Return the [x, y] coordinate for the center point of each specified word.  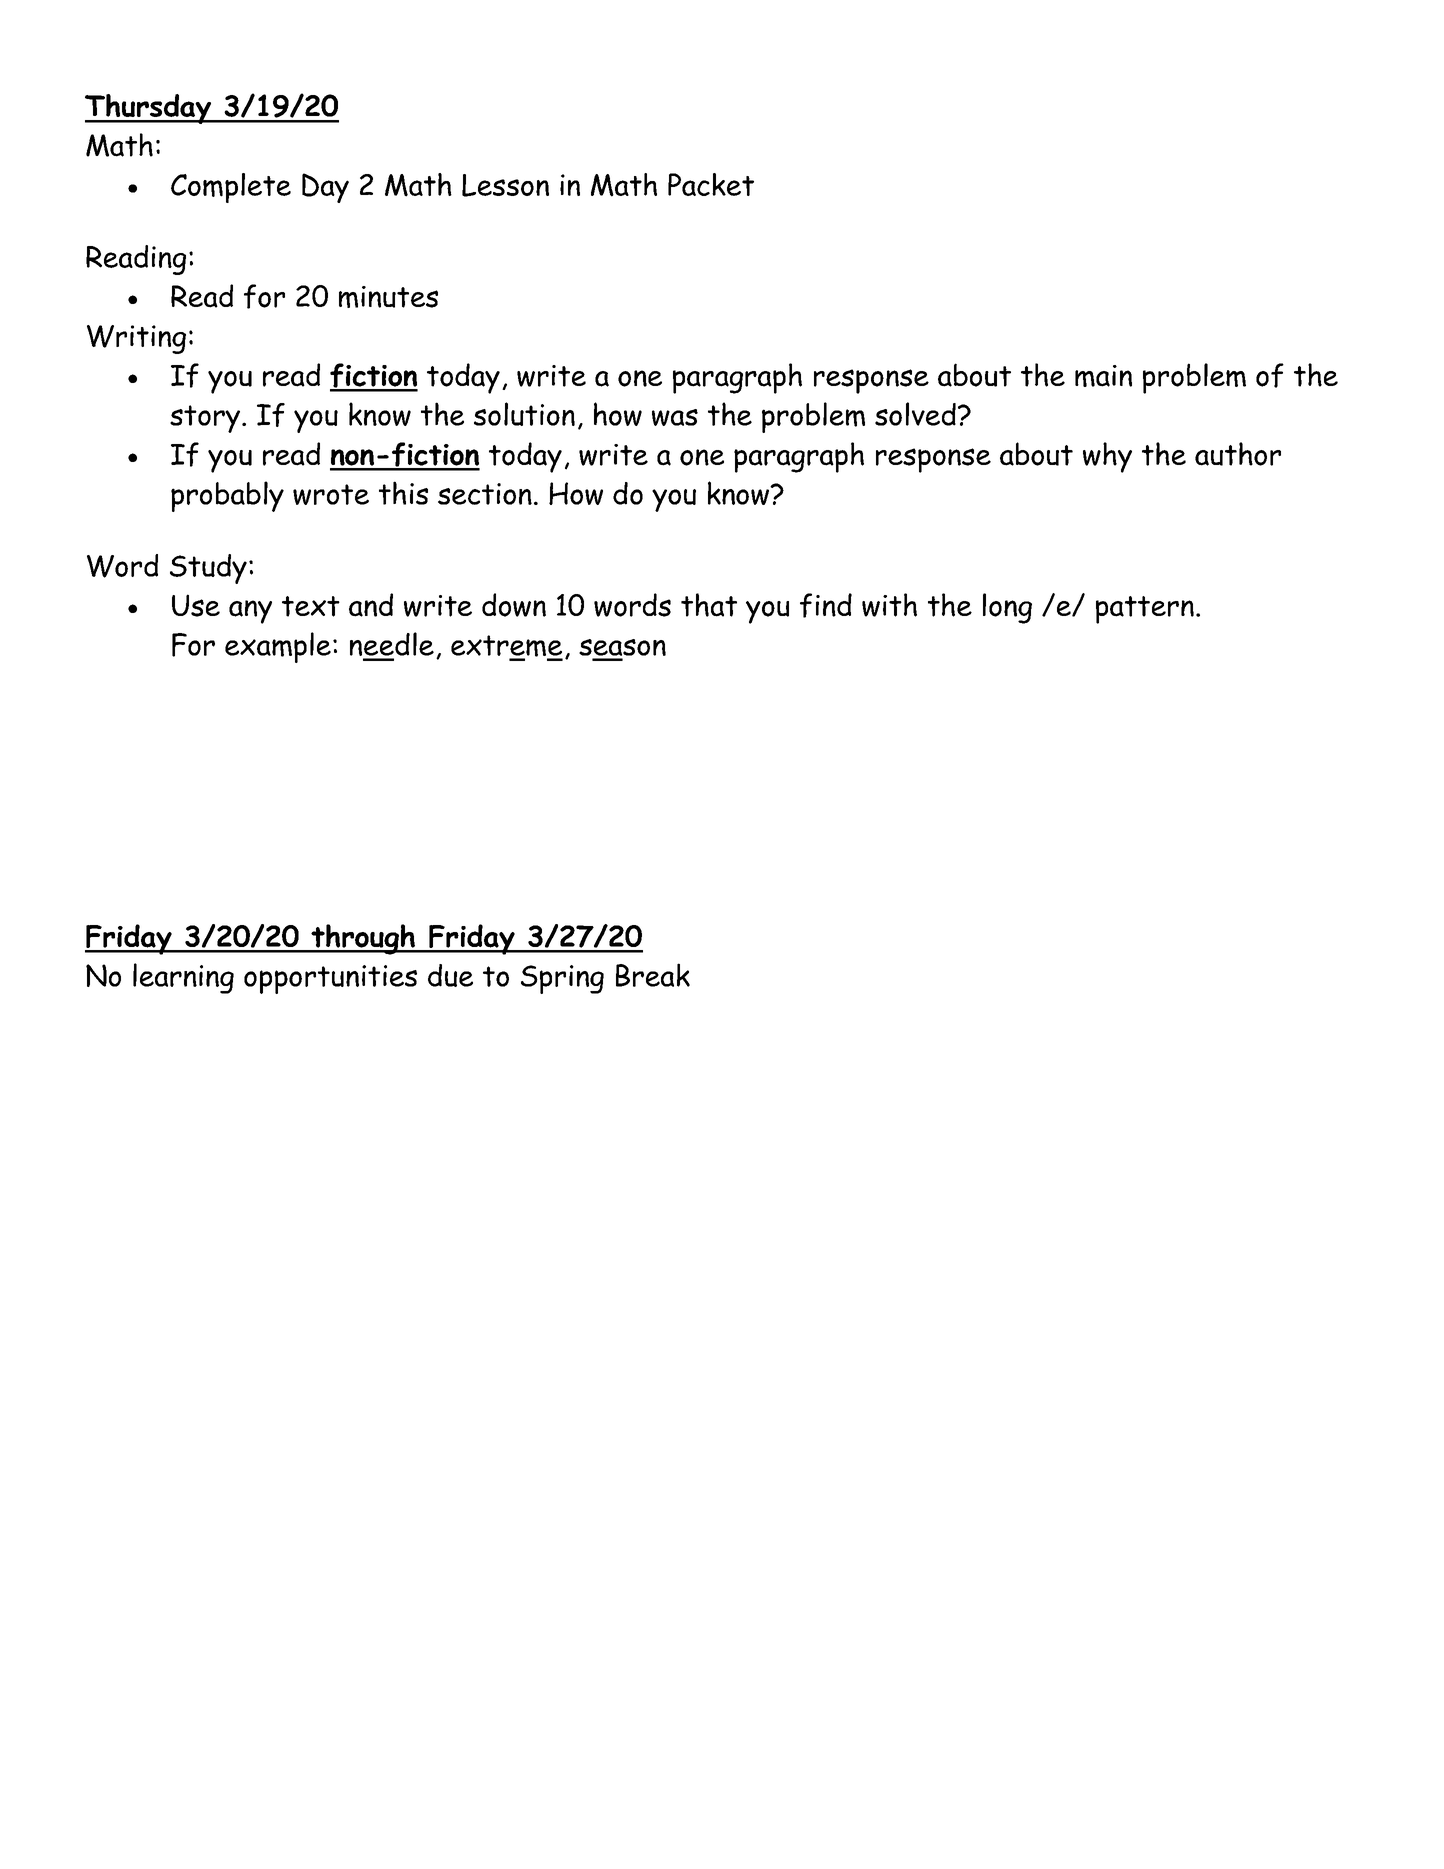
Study [208, 569]
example [278, 647]
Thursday [149, 109]
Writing [136, 339]
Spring [562, 979]
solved [915, 414]
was [675, 417]
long [1007, 608]
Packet [711, 184]
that [709, 605]
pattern [1145, 610]
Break [653, 975]
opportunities [330, 979]
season [622, 647]
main [1103, 376]
